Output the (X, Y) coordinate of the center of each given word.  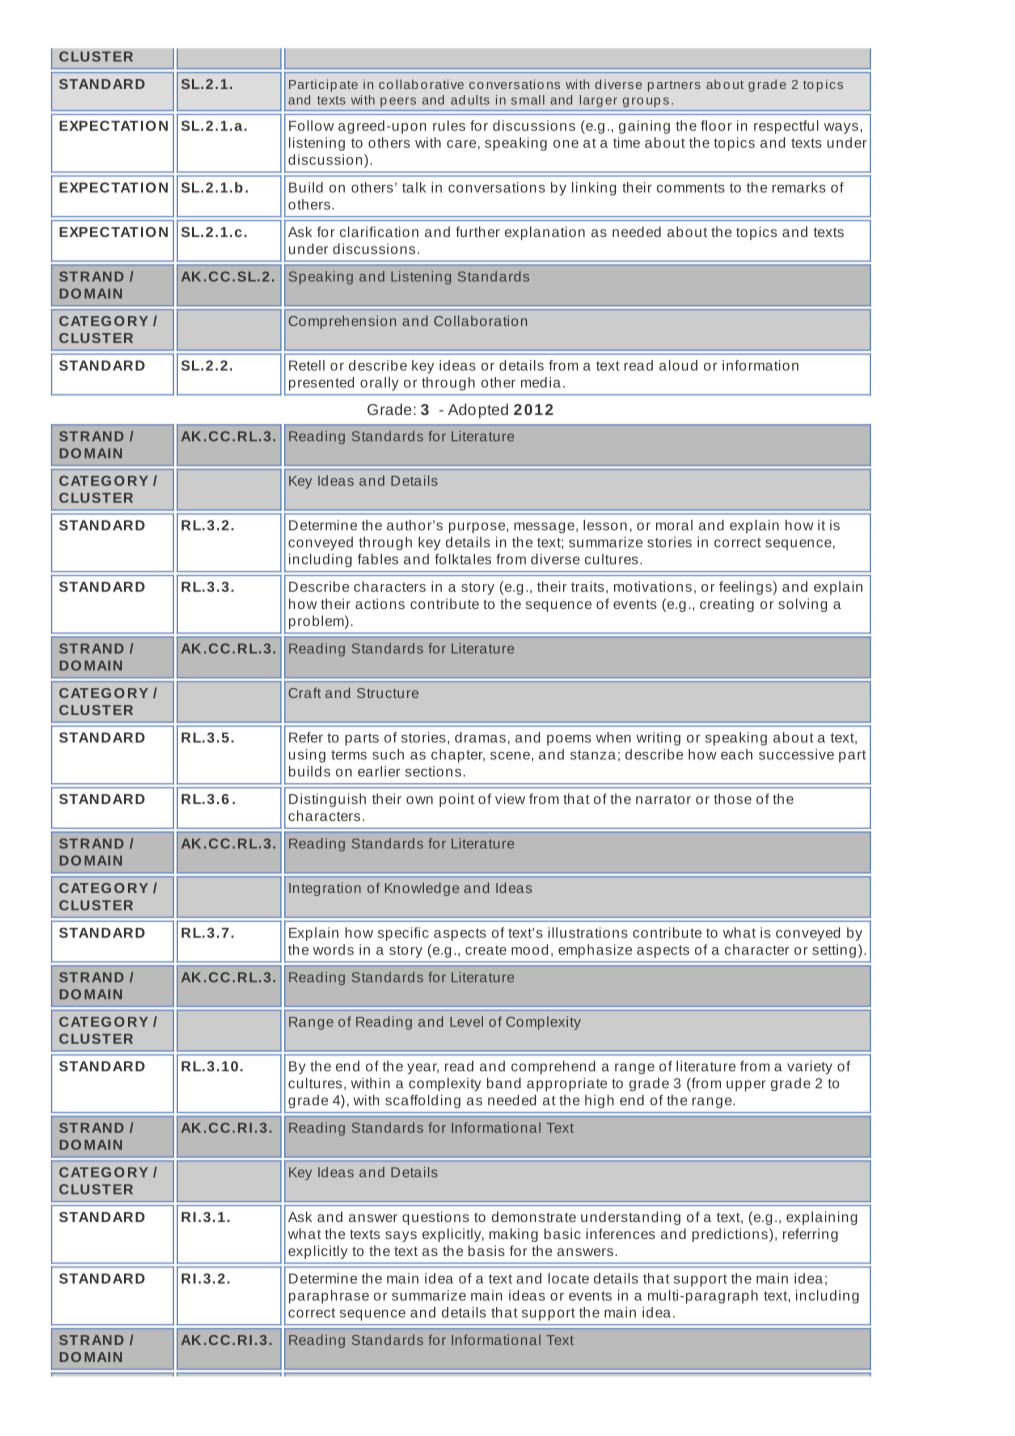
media (541, 382)
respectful (786, 127)
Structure (388, 693)
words (333, 949)
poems (569, 740)
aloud (678, 365)
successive (796, 754)
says (401, 1236)
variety (809, 1067)
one (566, 144)
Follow (311, 125)
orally (379, 384)
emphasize (595, 951)
